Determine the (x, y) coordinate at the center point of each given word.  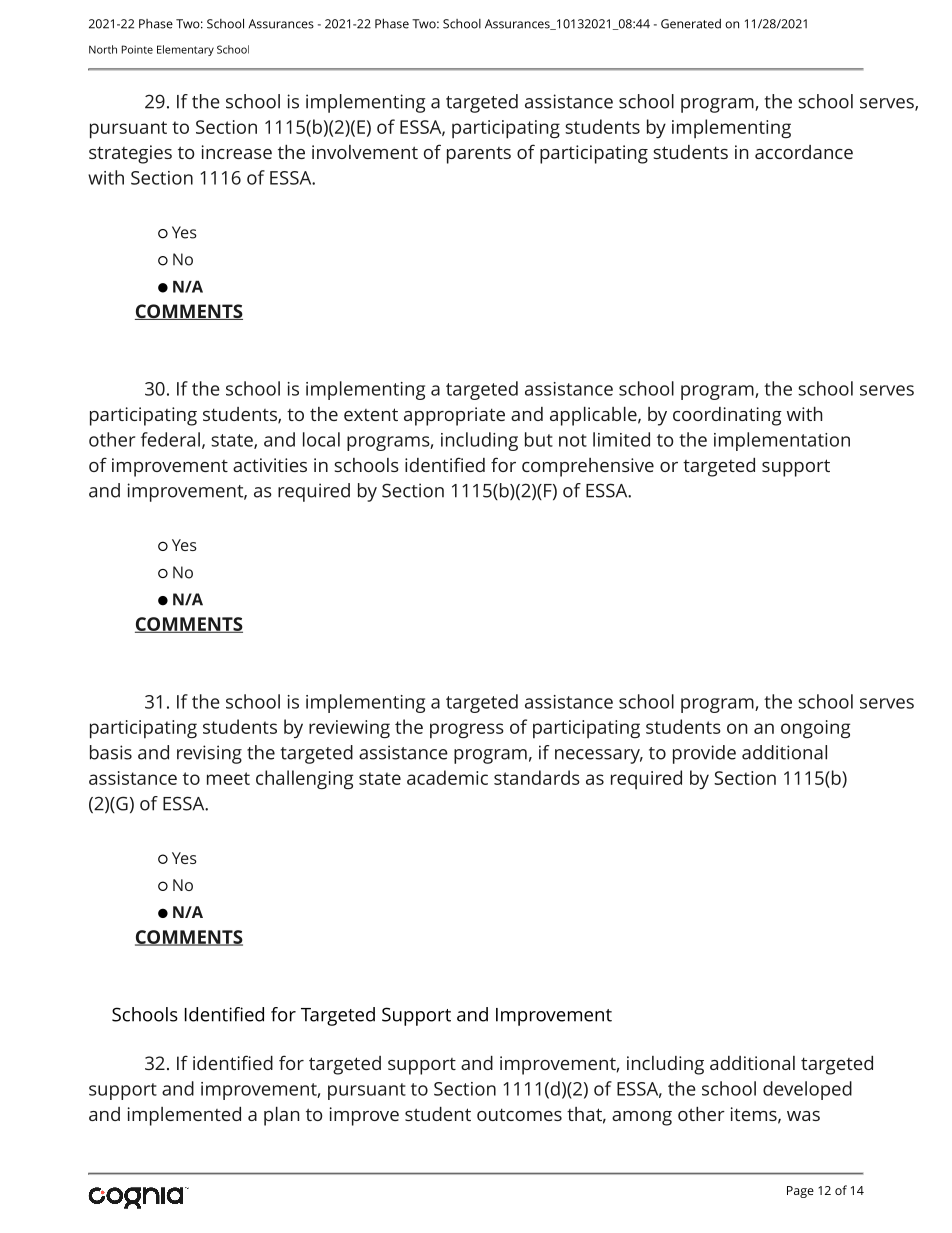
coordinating (727, 416)
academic (447, 777)
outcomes (519, 1114)
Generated (691, 24)
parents (479, 155)
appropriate (454, 416)
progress (467, 730)
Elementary (185, 50)
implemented (184, 1116)
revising (209, 754)
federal (170, 439)
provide (704, 754)
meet (228, 778)
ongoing (815, 729)
